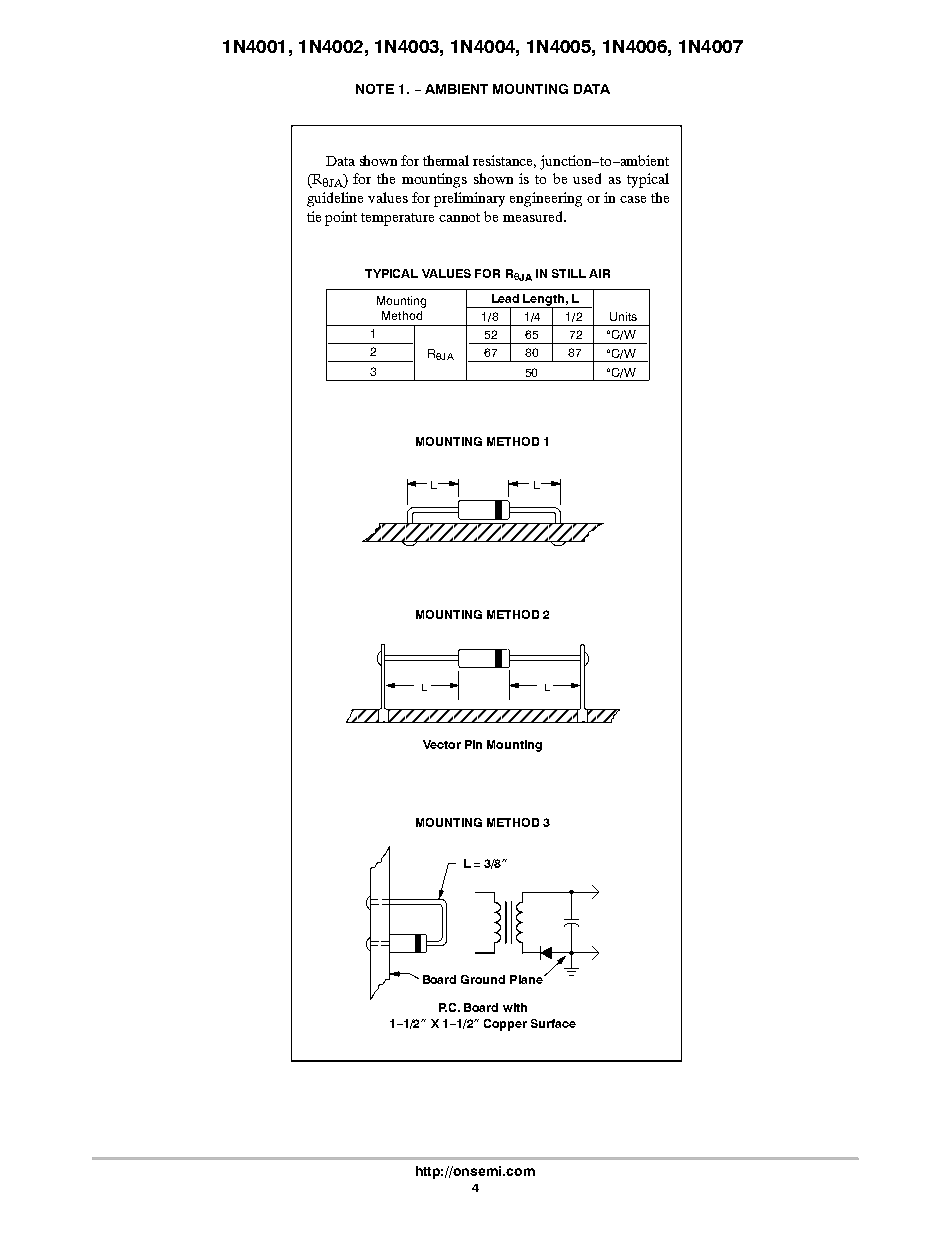 The height and width of the image is (1233, 952). I want to click on used, so click(587, 178).
